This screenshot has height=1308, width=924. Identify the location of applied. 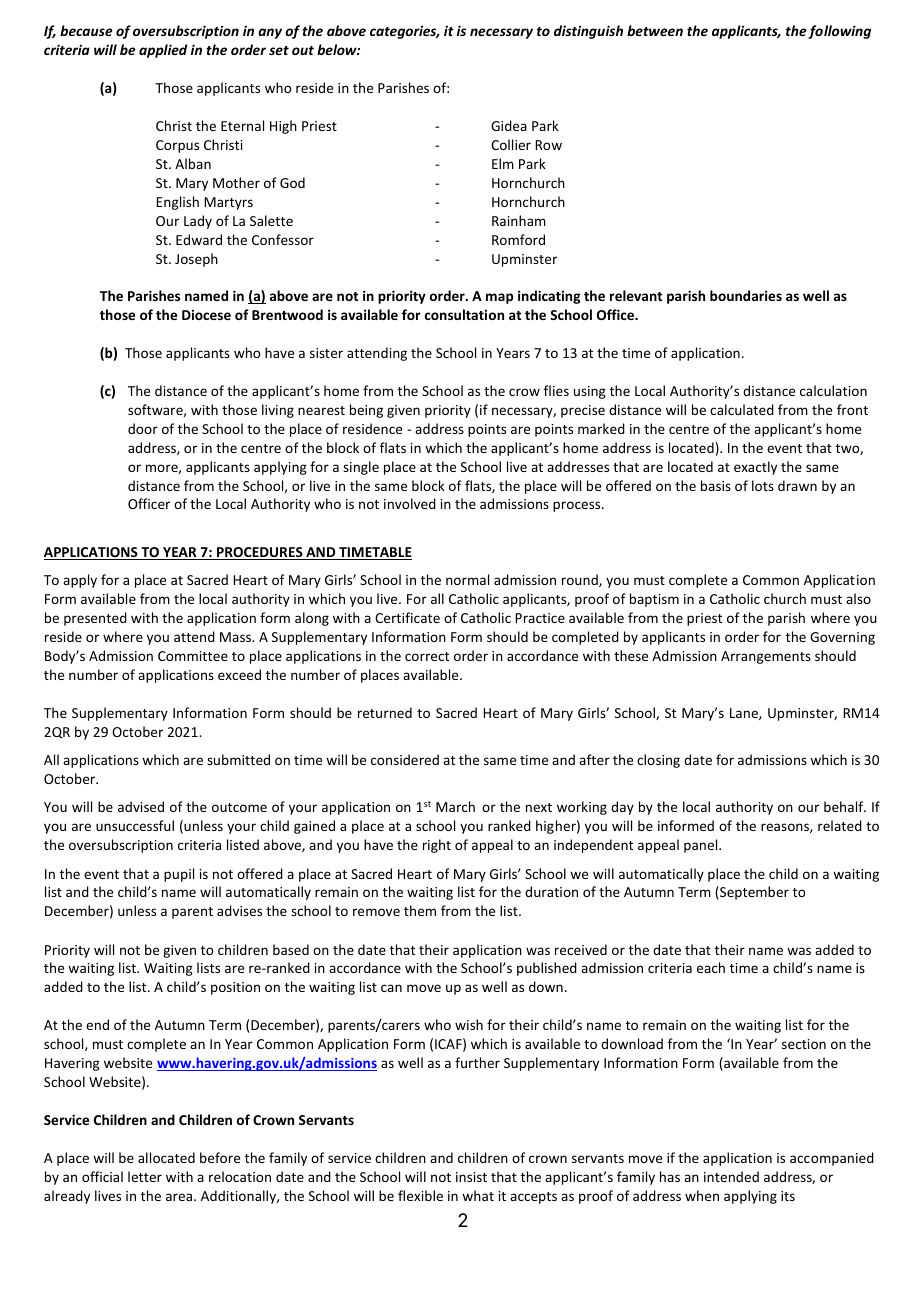
(163, 51).
